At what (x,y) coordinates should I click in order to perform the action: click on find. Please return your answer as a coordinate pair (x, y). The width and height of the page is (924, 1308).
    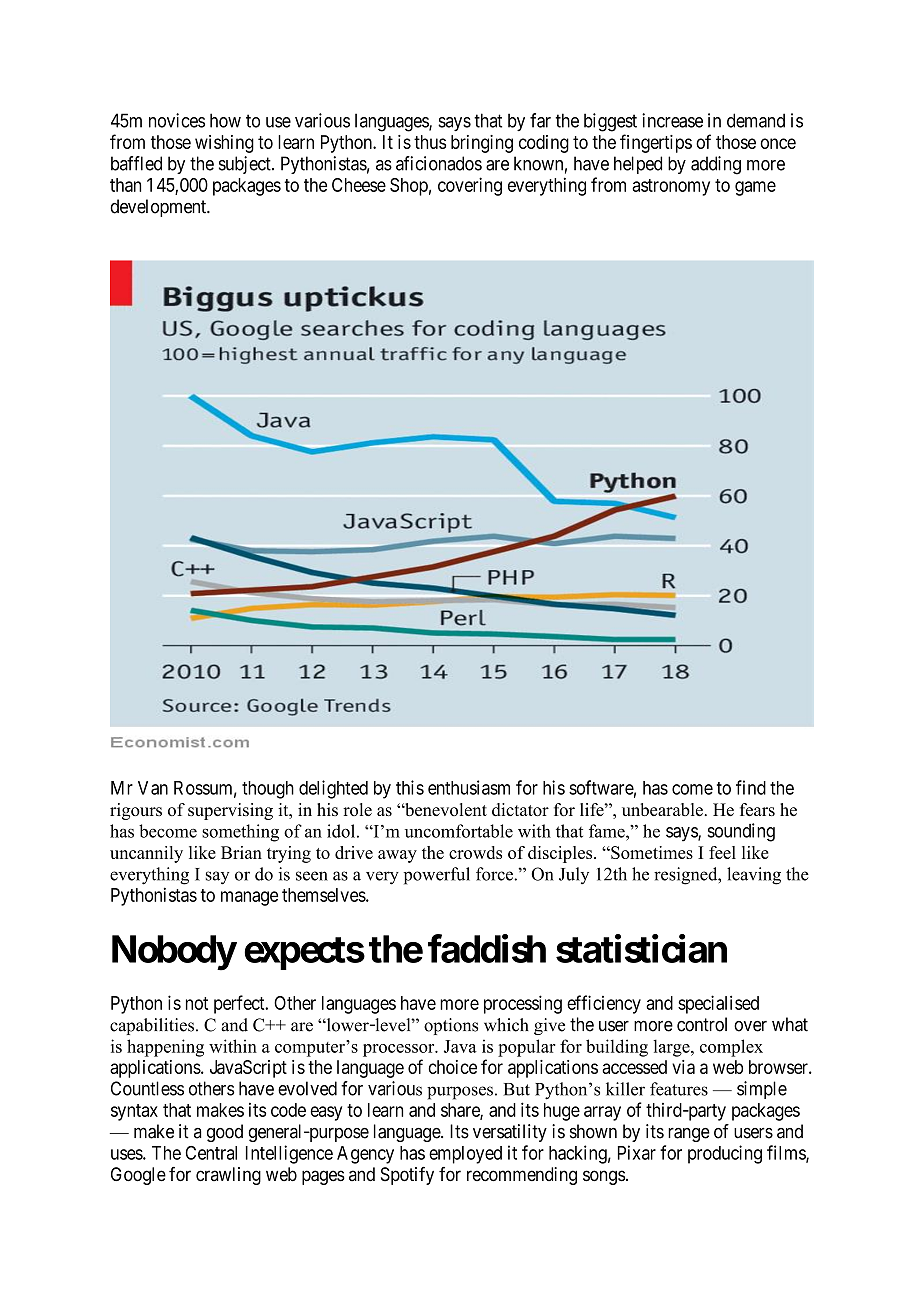
    Looking at the image, I should click on (751, 787).
